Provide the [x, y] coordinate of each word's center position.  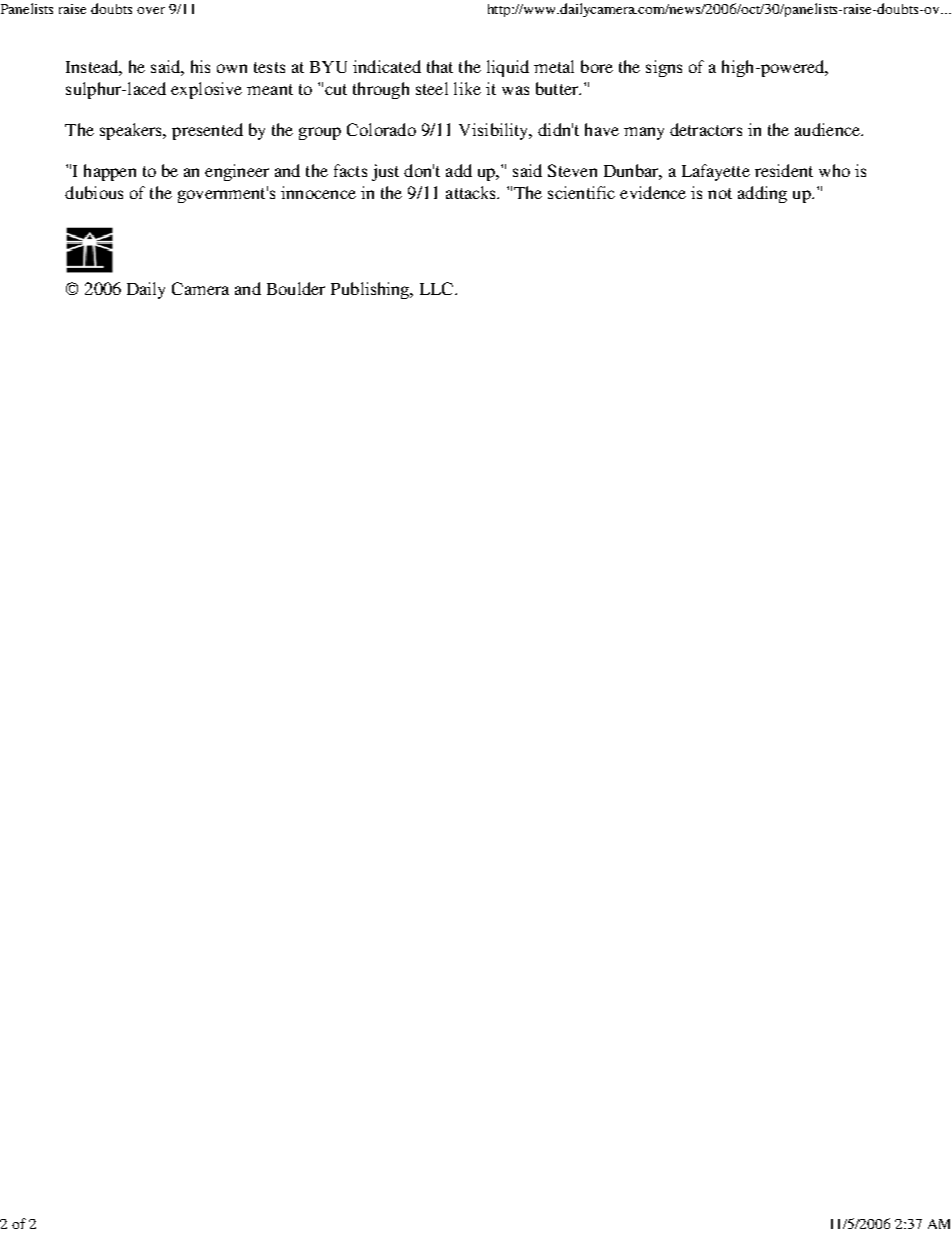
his [200, 66]
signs [664, 68]
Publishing [371, 290]
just [385, 172]
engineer [237, 172]
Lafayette [716, 172]
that [440, 66]
